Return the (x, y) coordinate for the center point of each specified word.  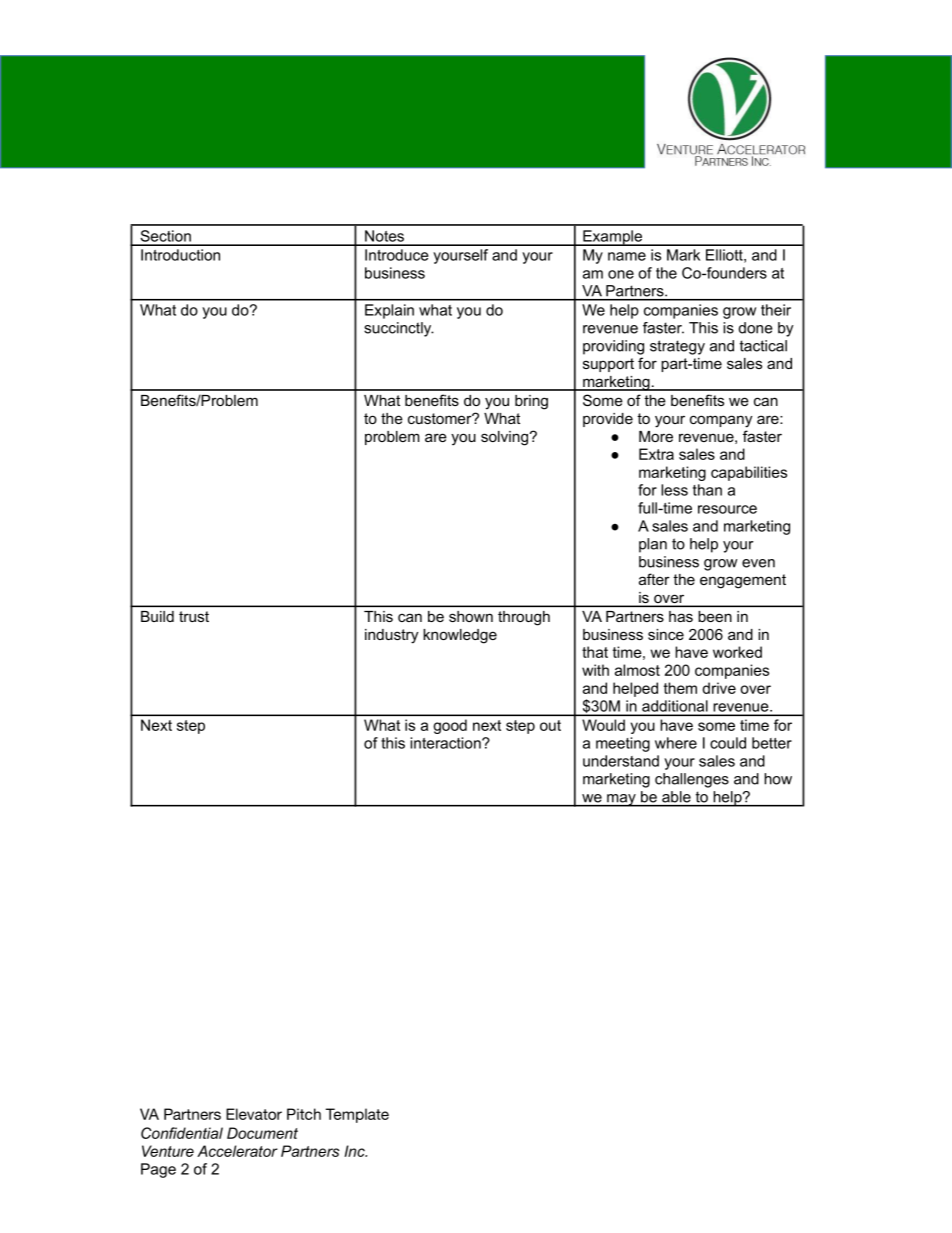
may (621, 800)
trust (194, 616)
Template (357, 1115)
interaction (446, 743)
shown (471, 616)
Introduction (180, 255)
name (627, 256)
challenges (692, 780)
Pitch (304, 1114)
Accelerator (237, 1151)
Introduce (397, 255)
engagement (743, 581)
